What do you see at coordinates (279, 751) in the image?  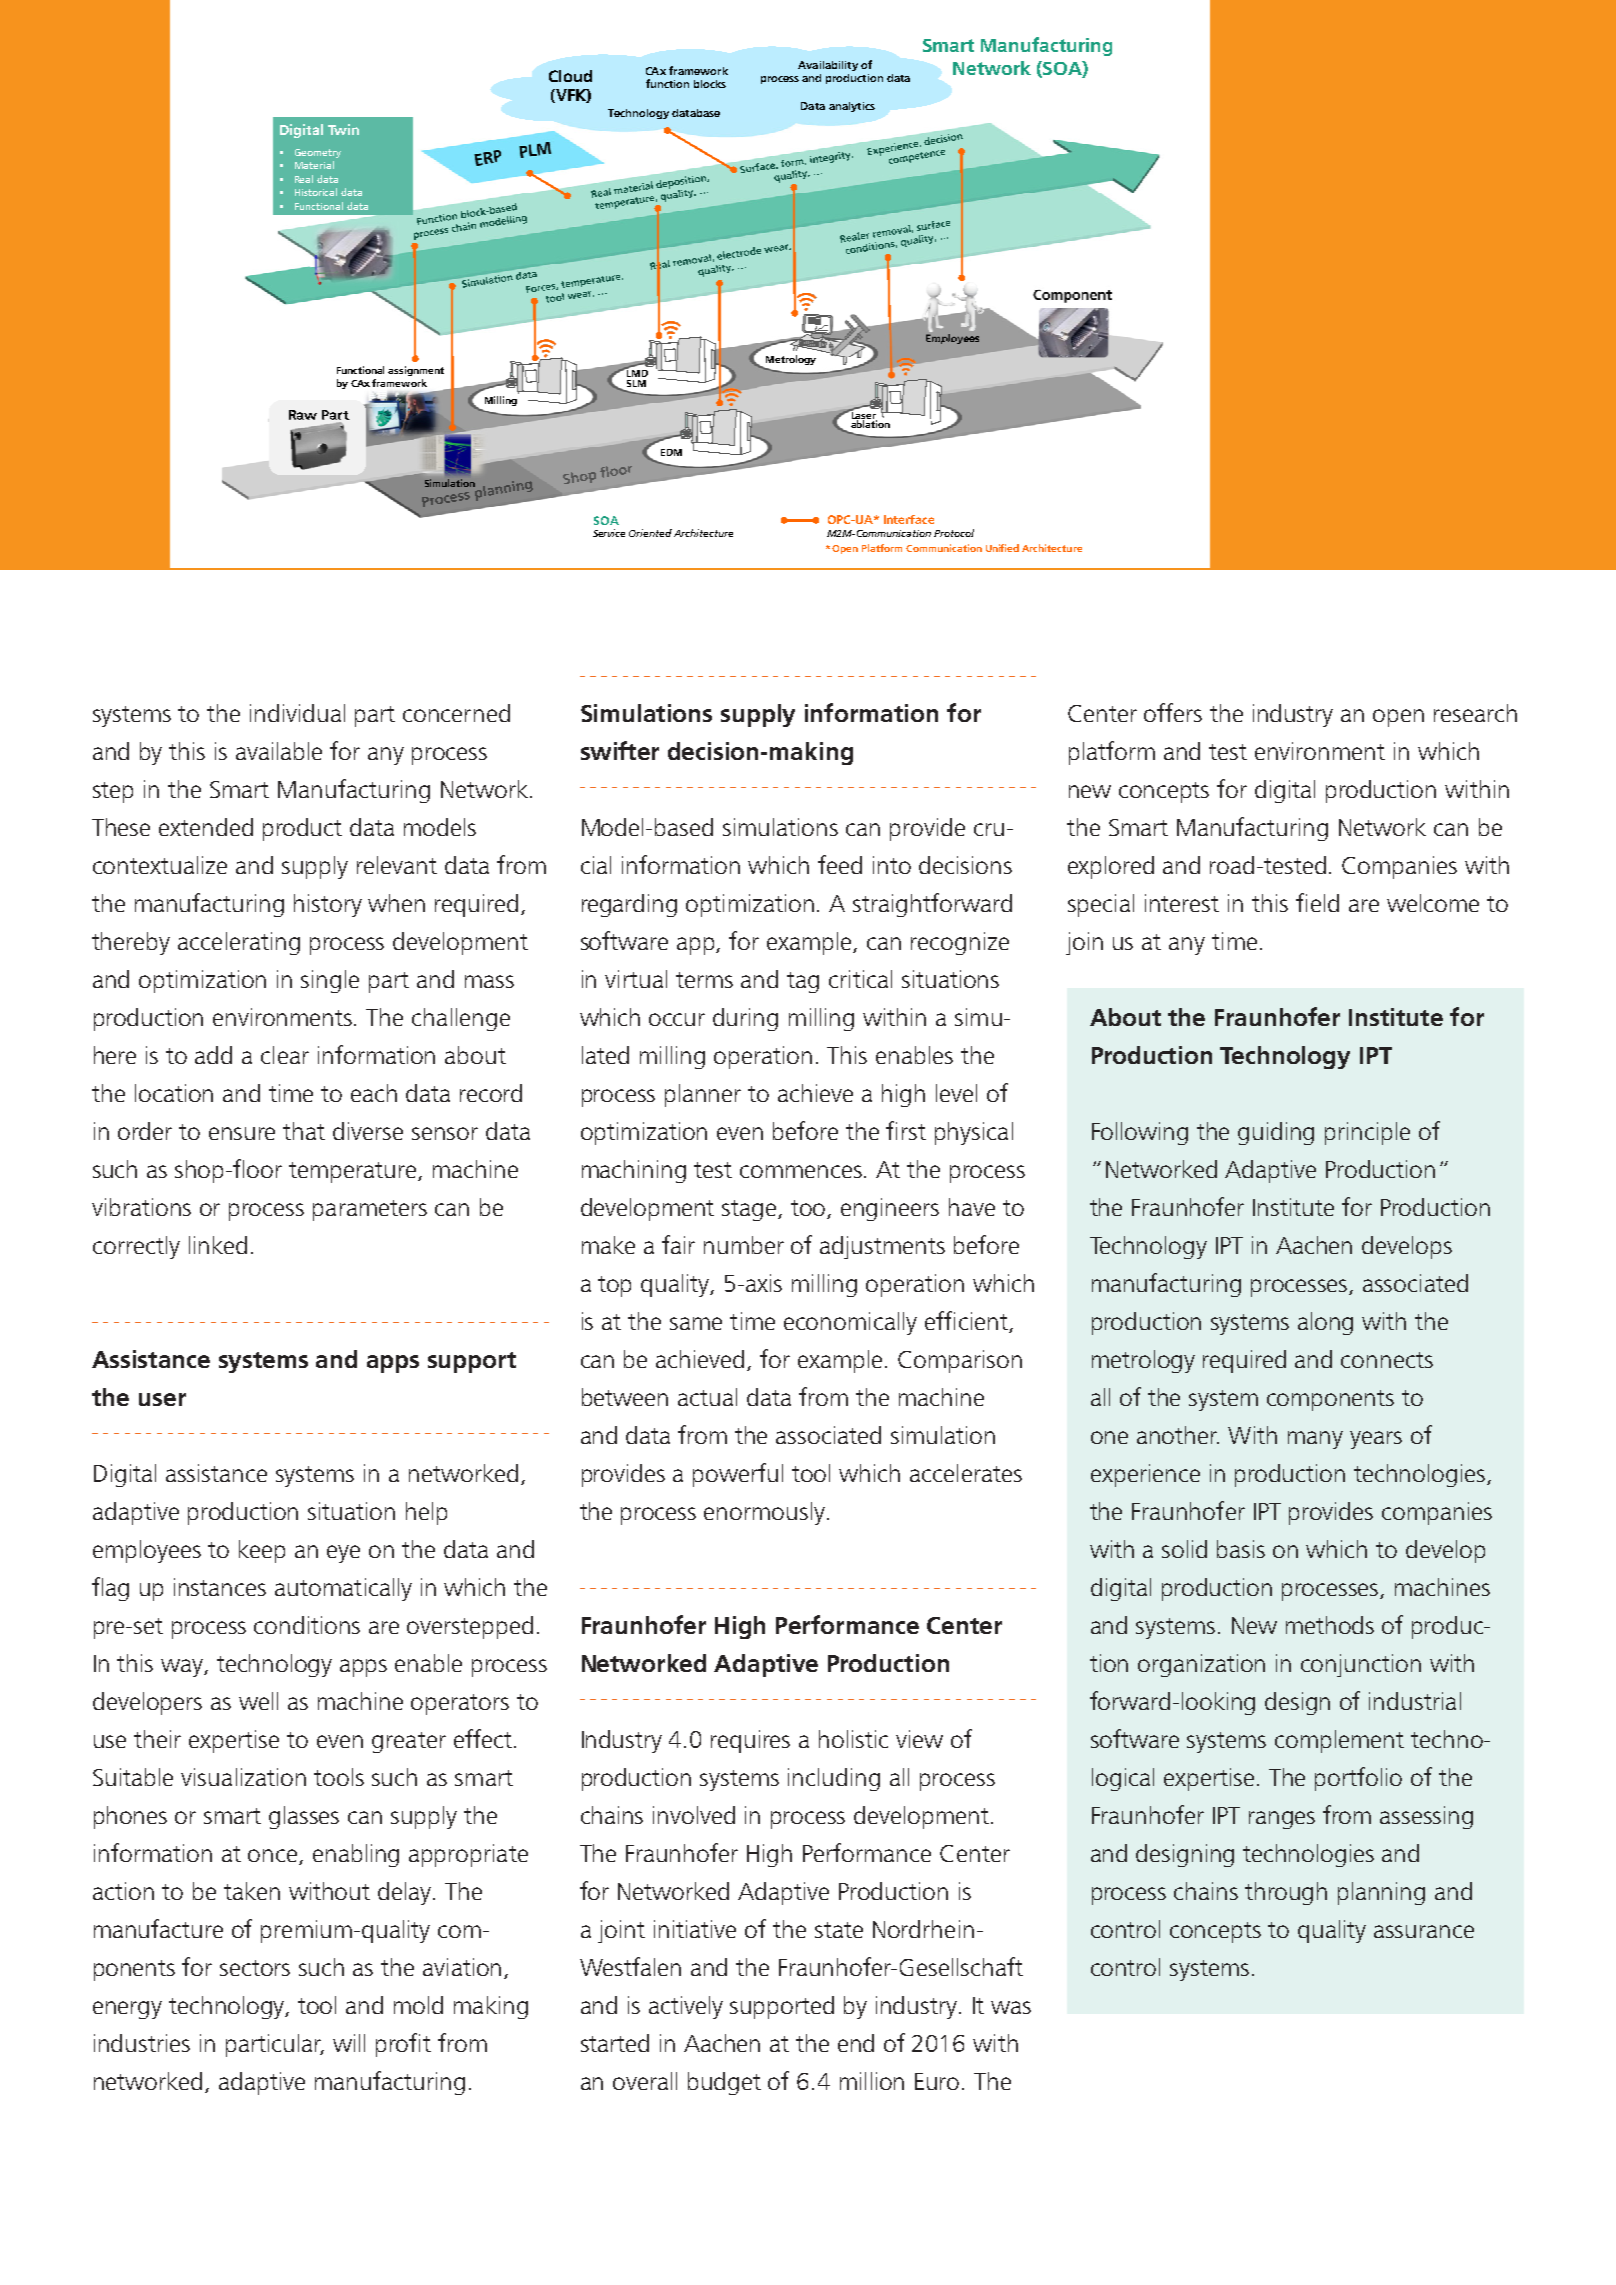 I see `available` at bounding box center [279, 751].
